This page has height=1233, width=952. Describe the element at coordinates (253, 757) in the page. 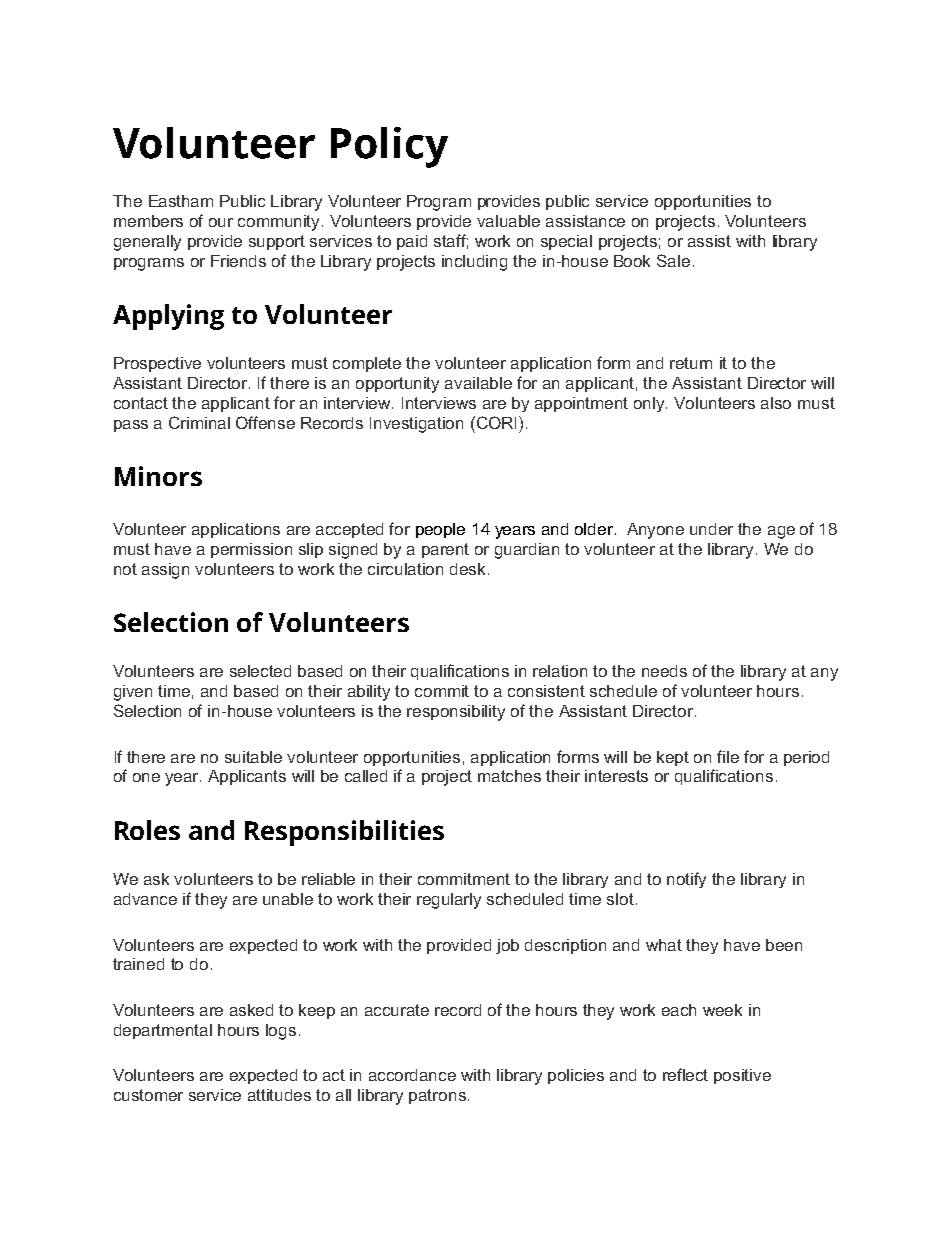

I see `suitable` at that location.
